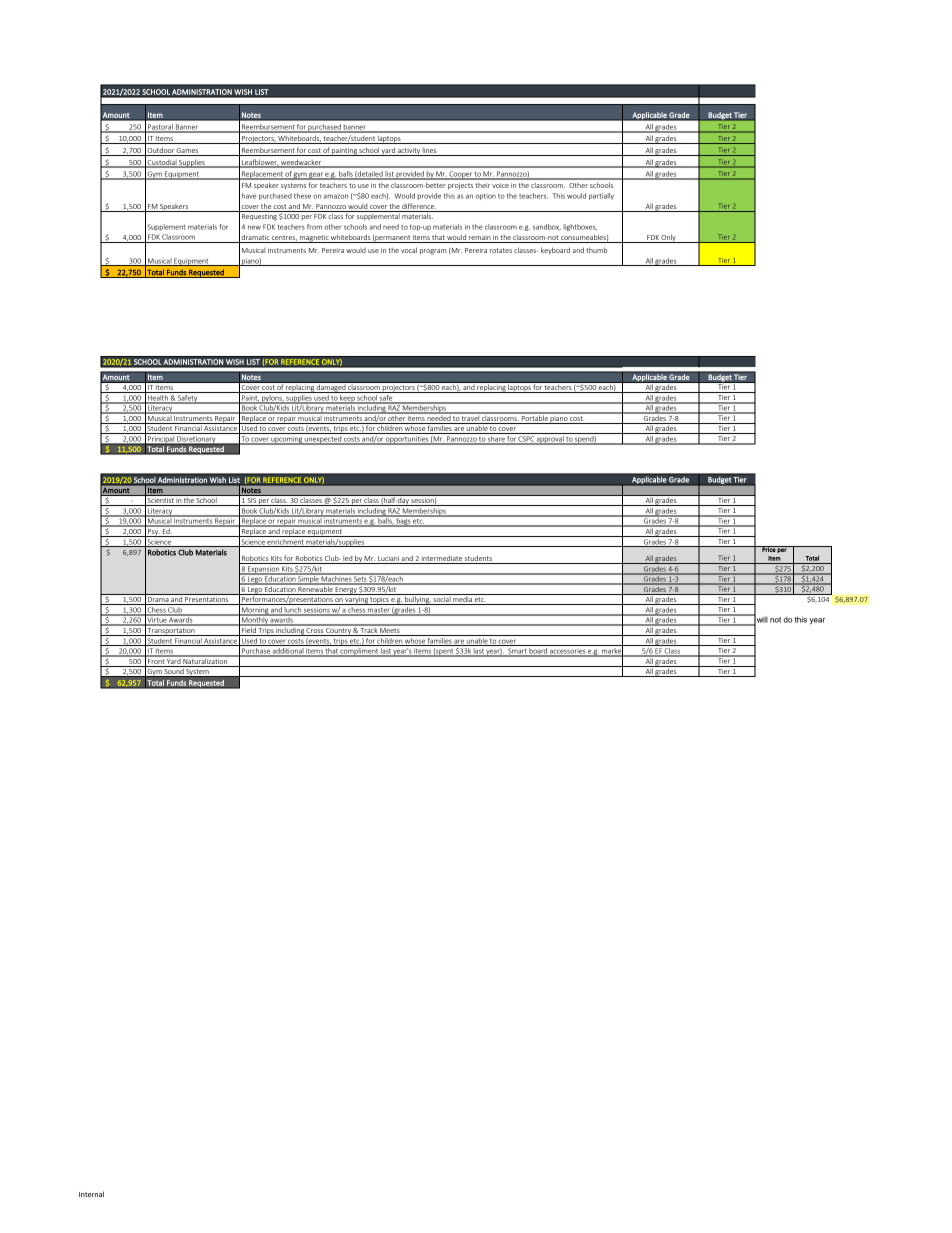 The width and height of the screenshot is (952, 1233). Describe the element at coordinates (91, 1194) in the screenshot. I see `Internal` at that location.
